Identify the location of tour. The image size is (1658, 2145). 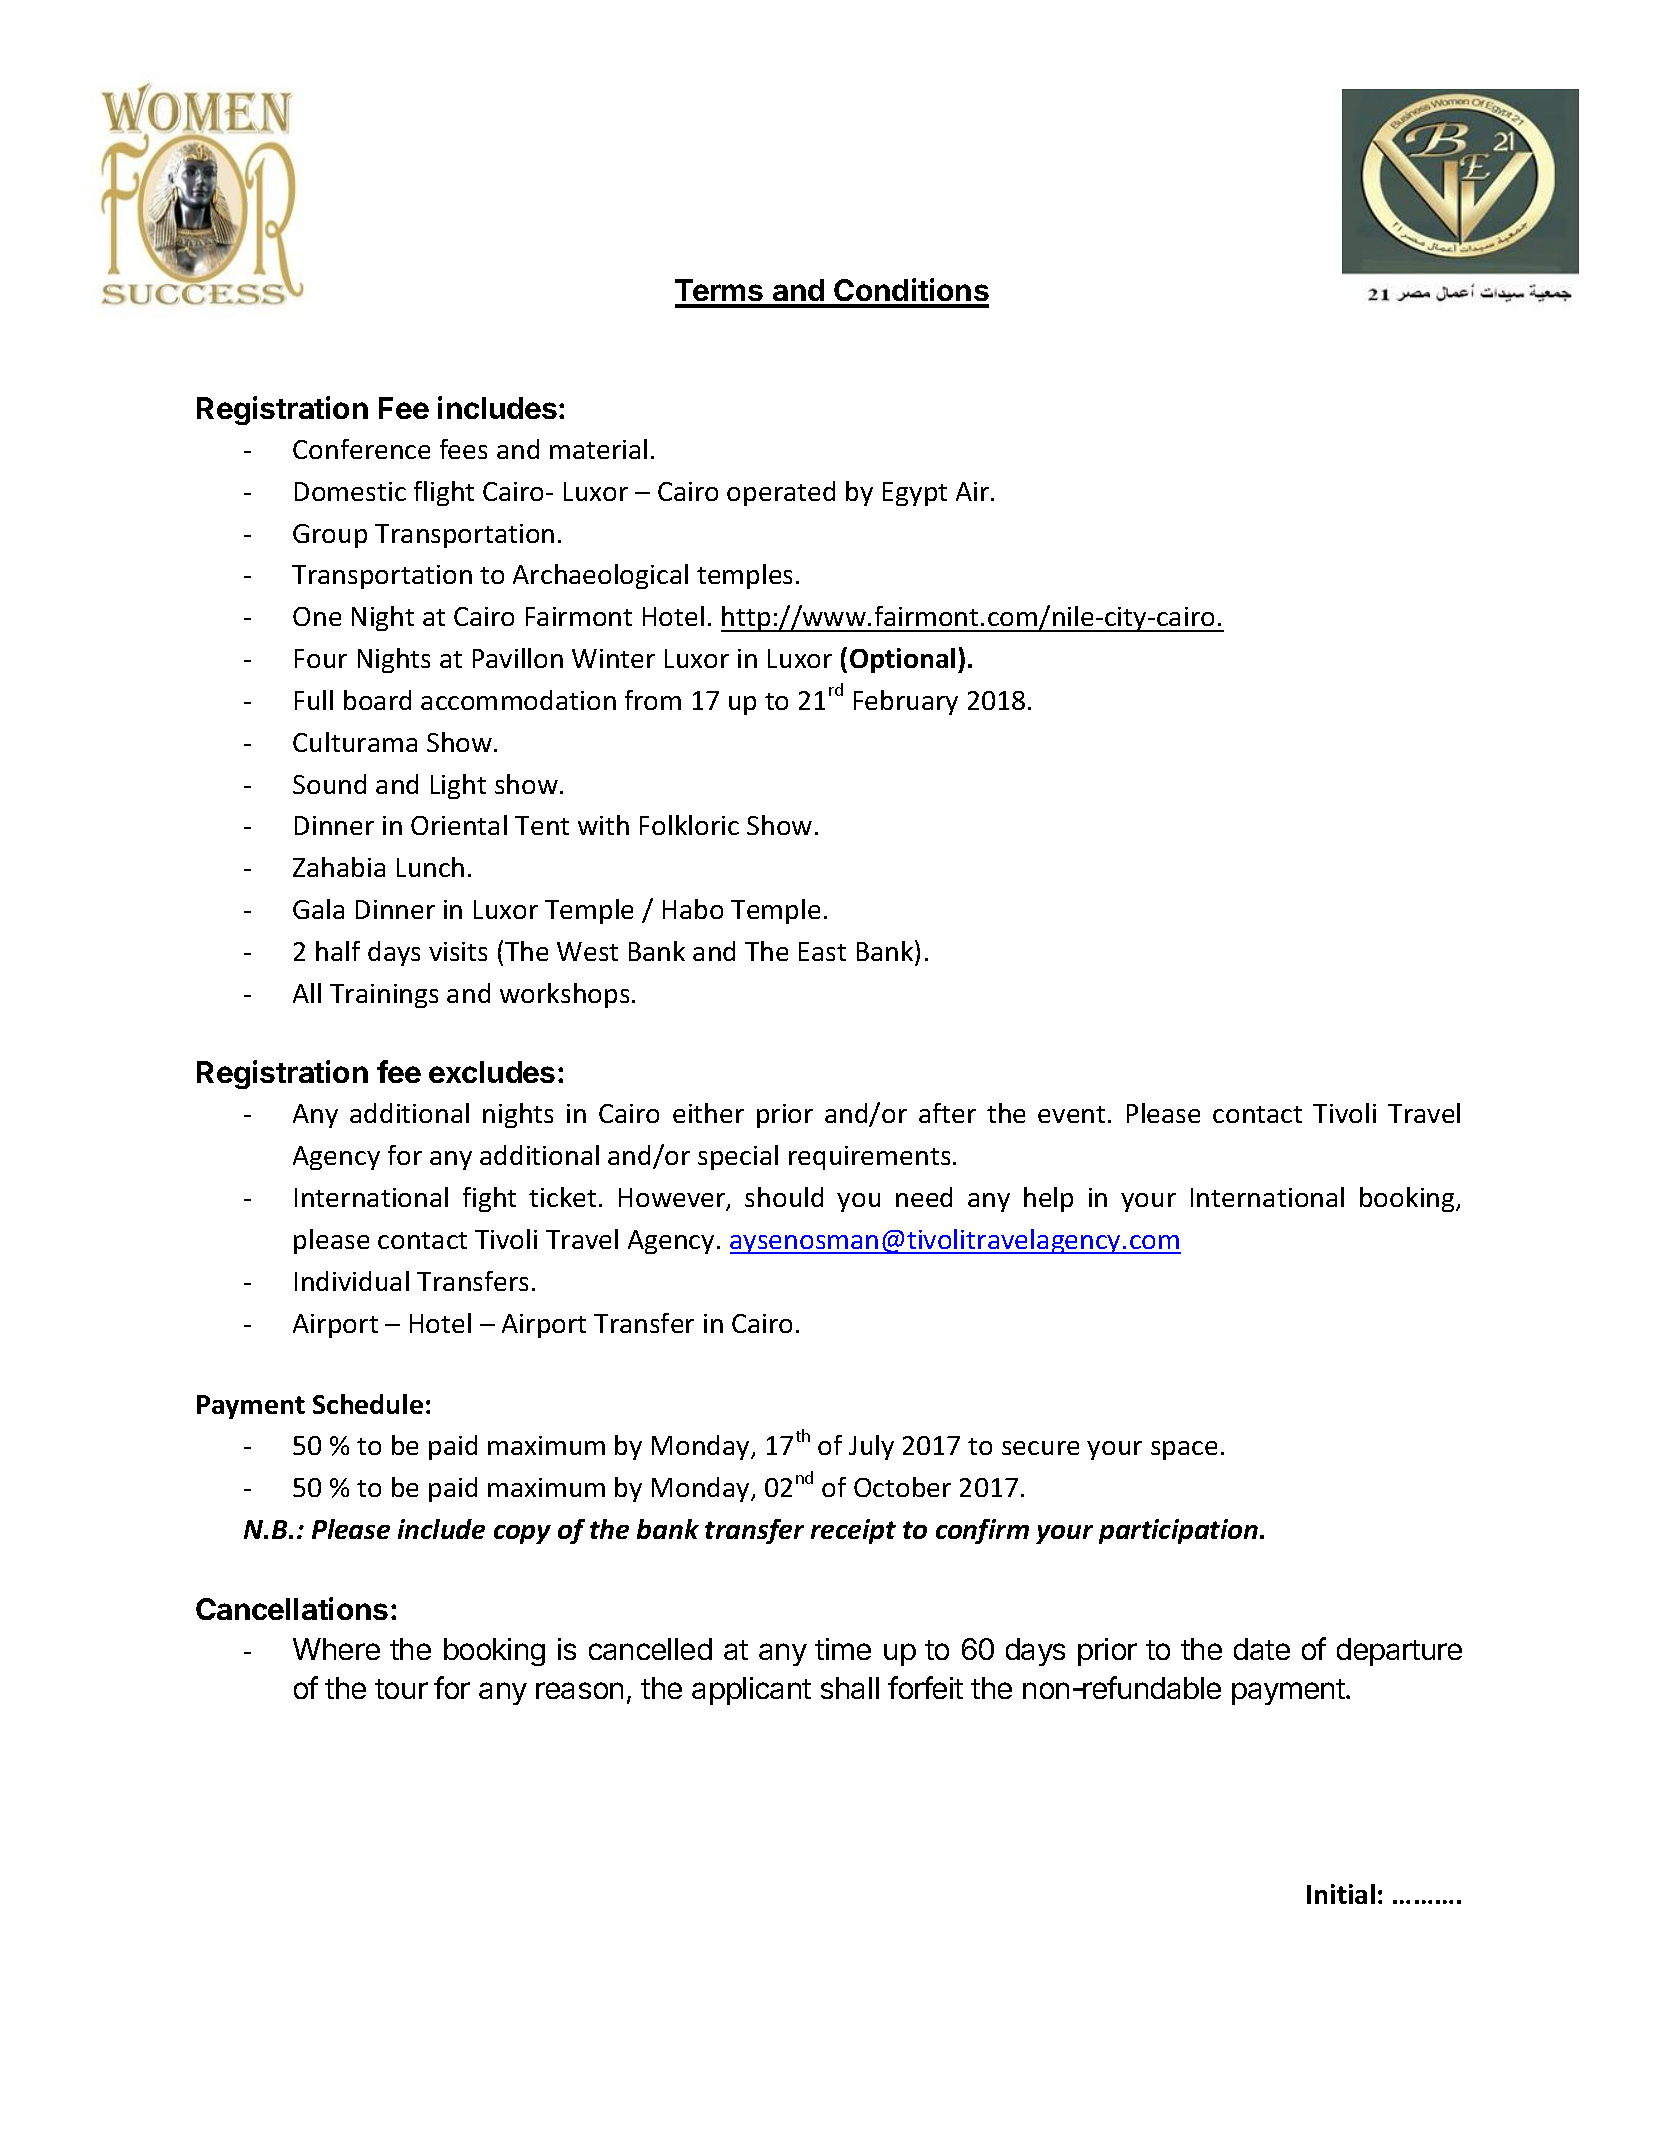
(401, 1689).
